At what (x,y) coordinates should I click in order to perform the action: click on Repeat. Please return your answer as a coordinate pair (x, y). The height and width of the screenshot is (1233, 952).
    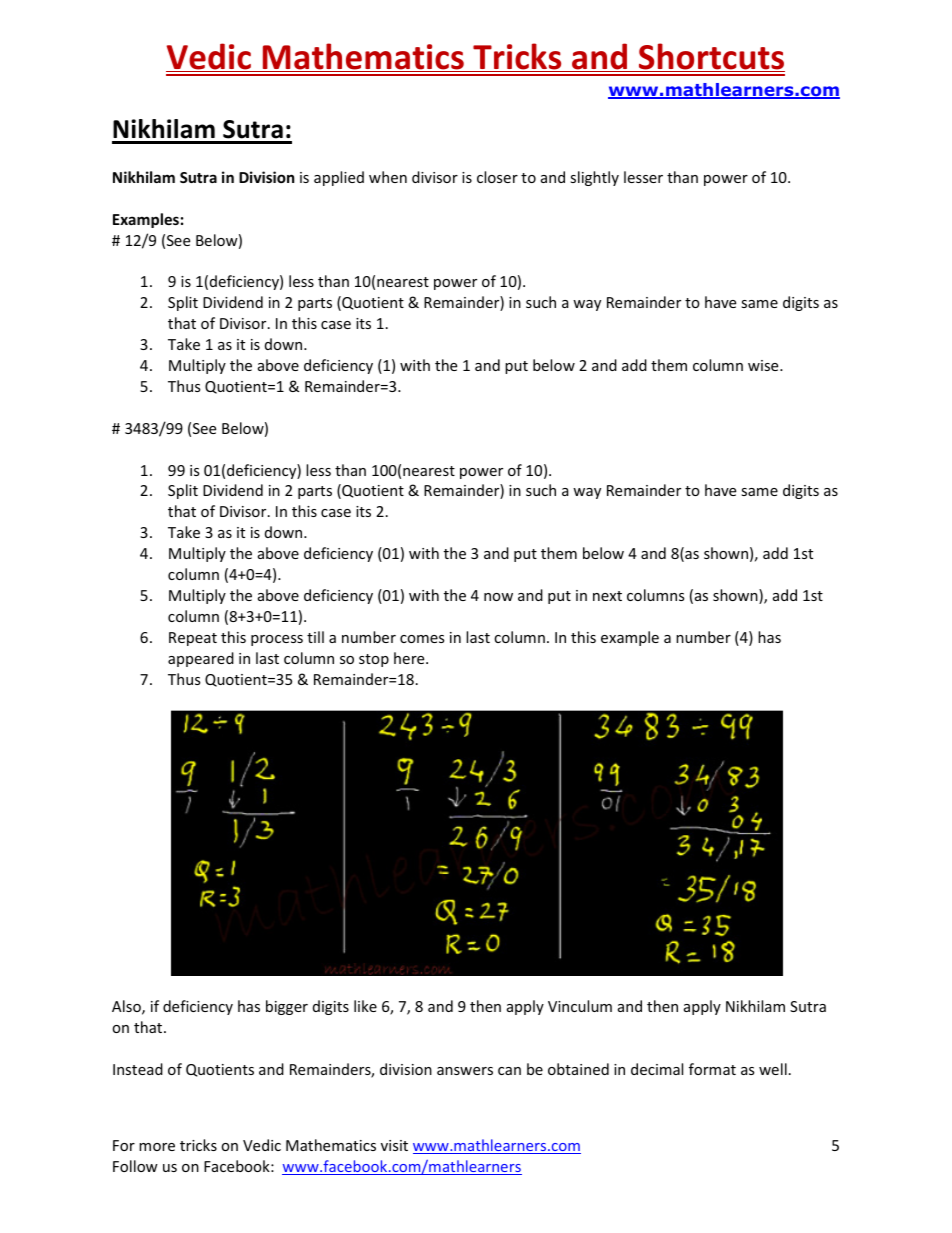
    Looking at the image, I should click on (193, 639).
